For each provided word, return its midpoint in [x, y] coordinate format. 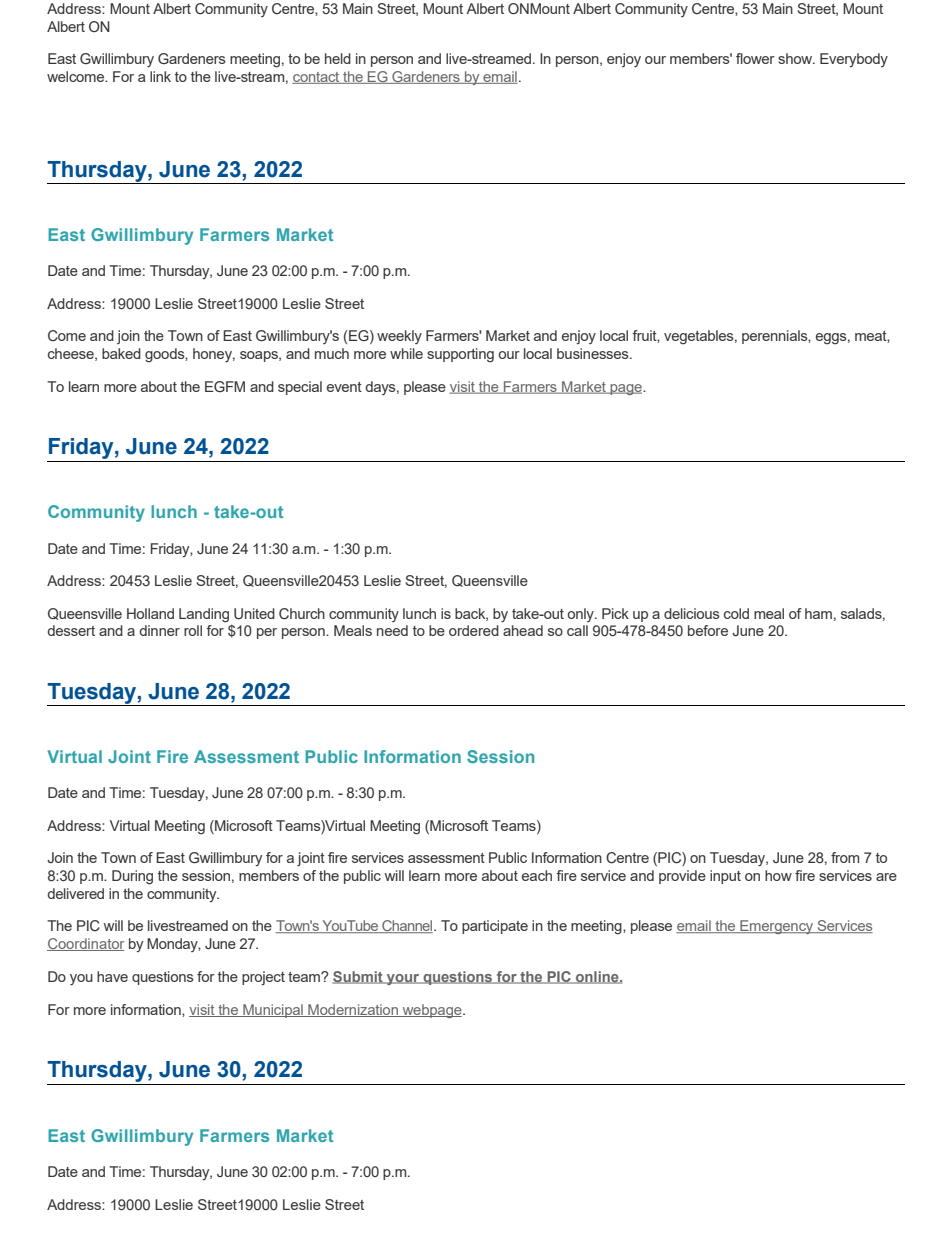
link [160, 76]
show [796, 58]
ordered [474, 630]
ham [818, 613]
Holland [150, 613]
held [338, 58]
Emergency [777, 927]
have [112, 976]
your [403, 979]
